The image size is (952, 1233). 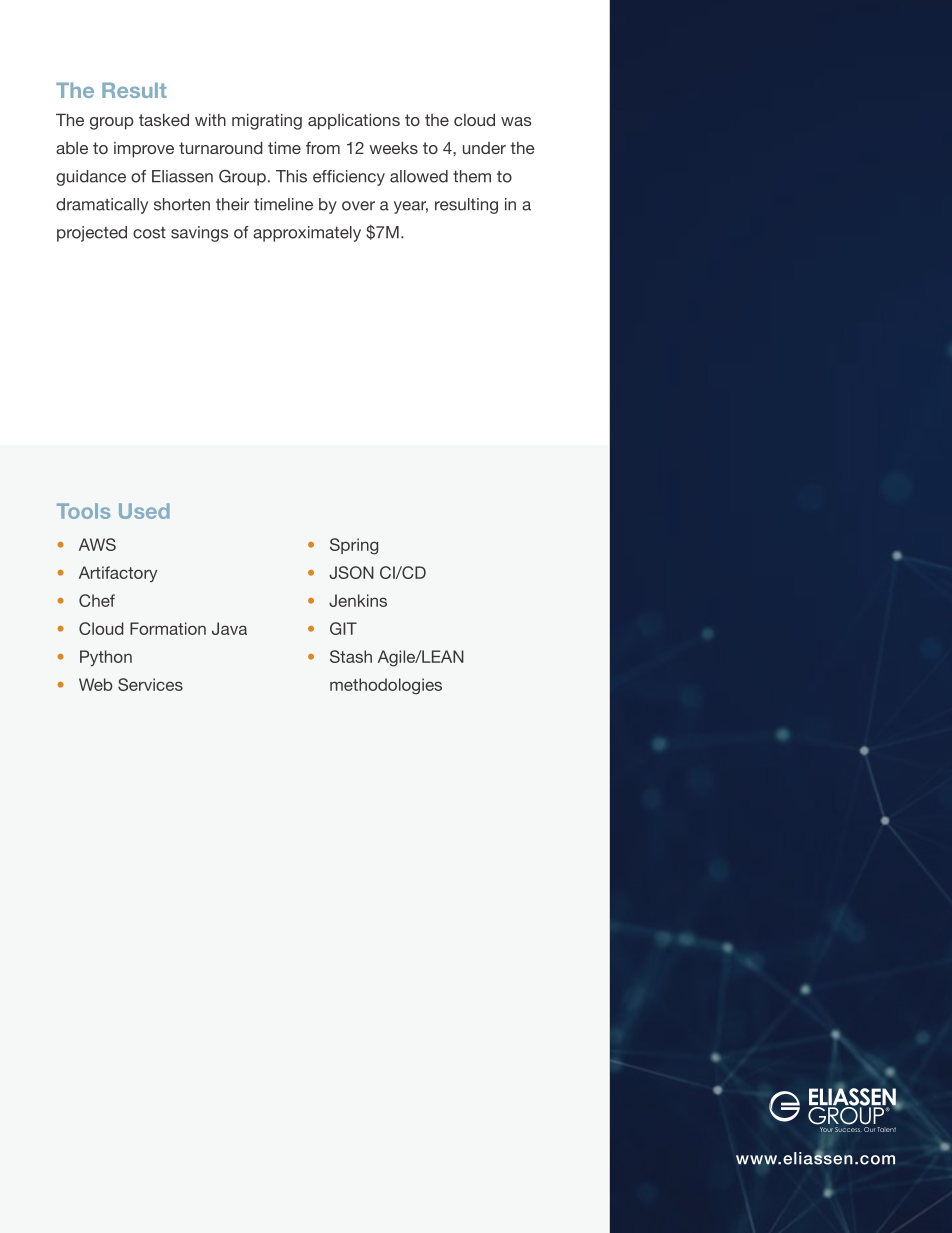 What do you see at coordinates (323, 147) in the document?
I see `from` at bounding box center [323, 147].
